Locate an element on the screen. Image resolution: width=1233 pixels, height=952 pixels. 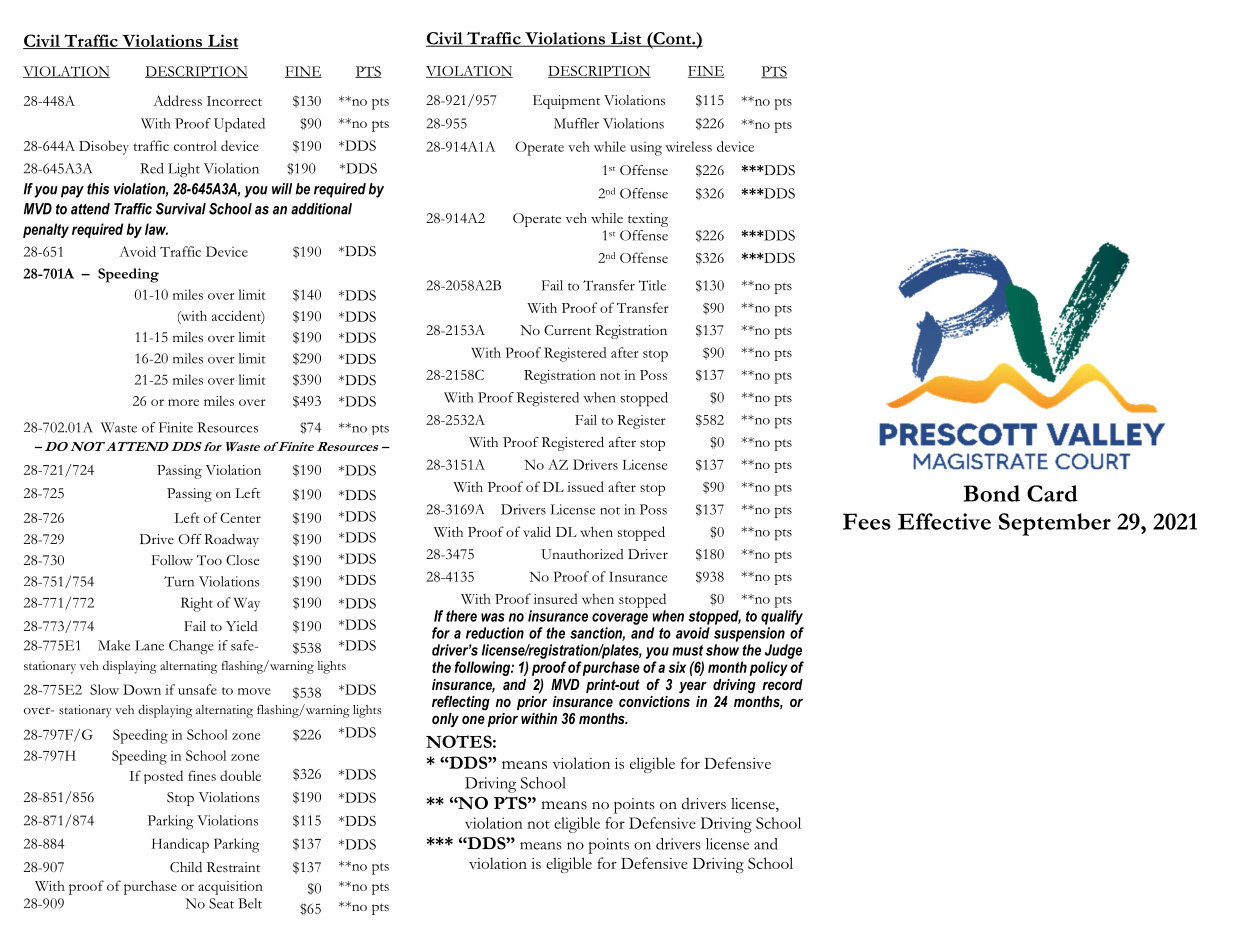
Effective is located at coordinates (944, 521).
